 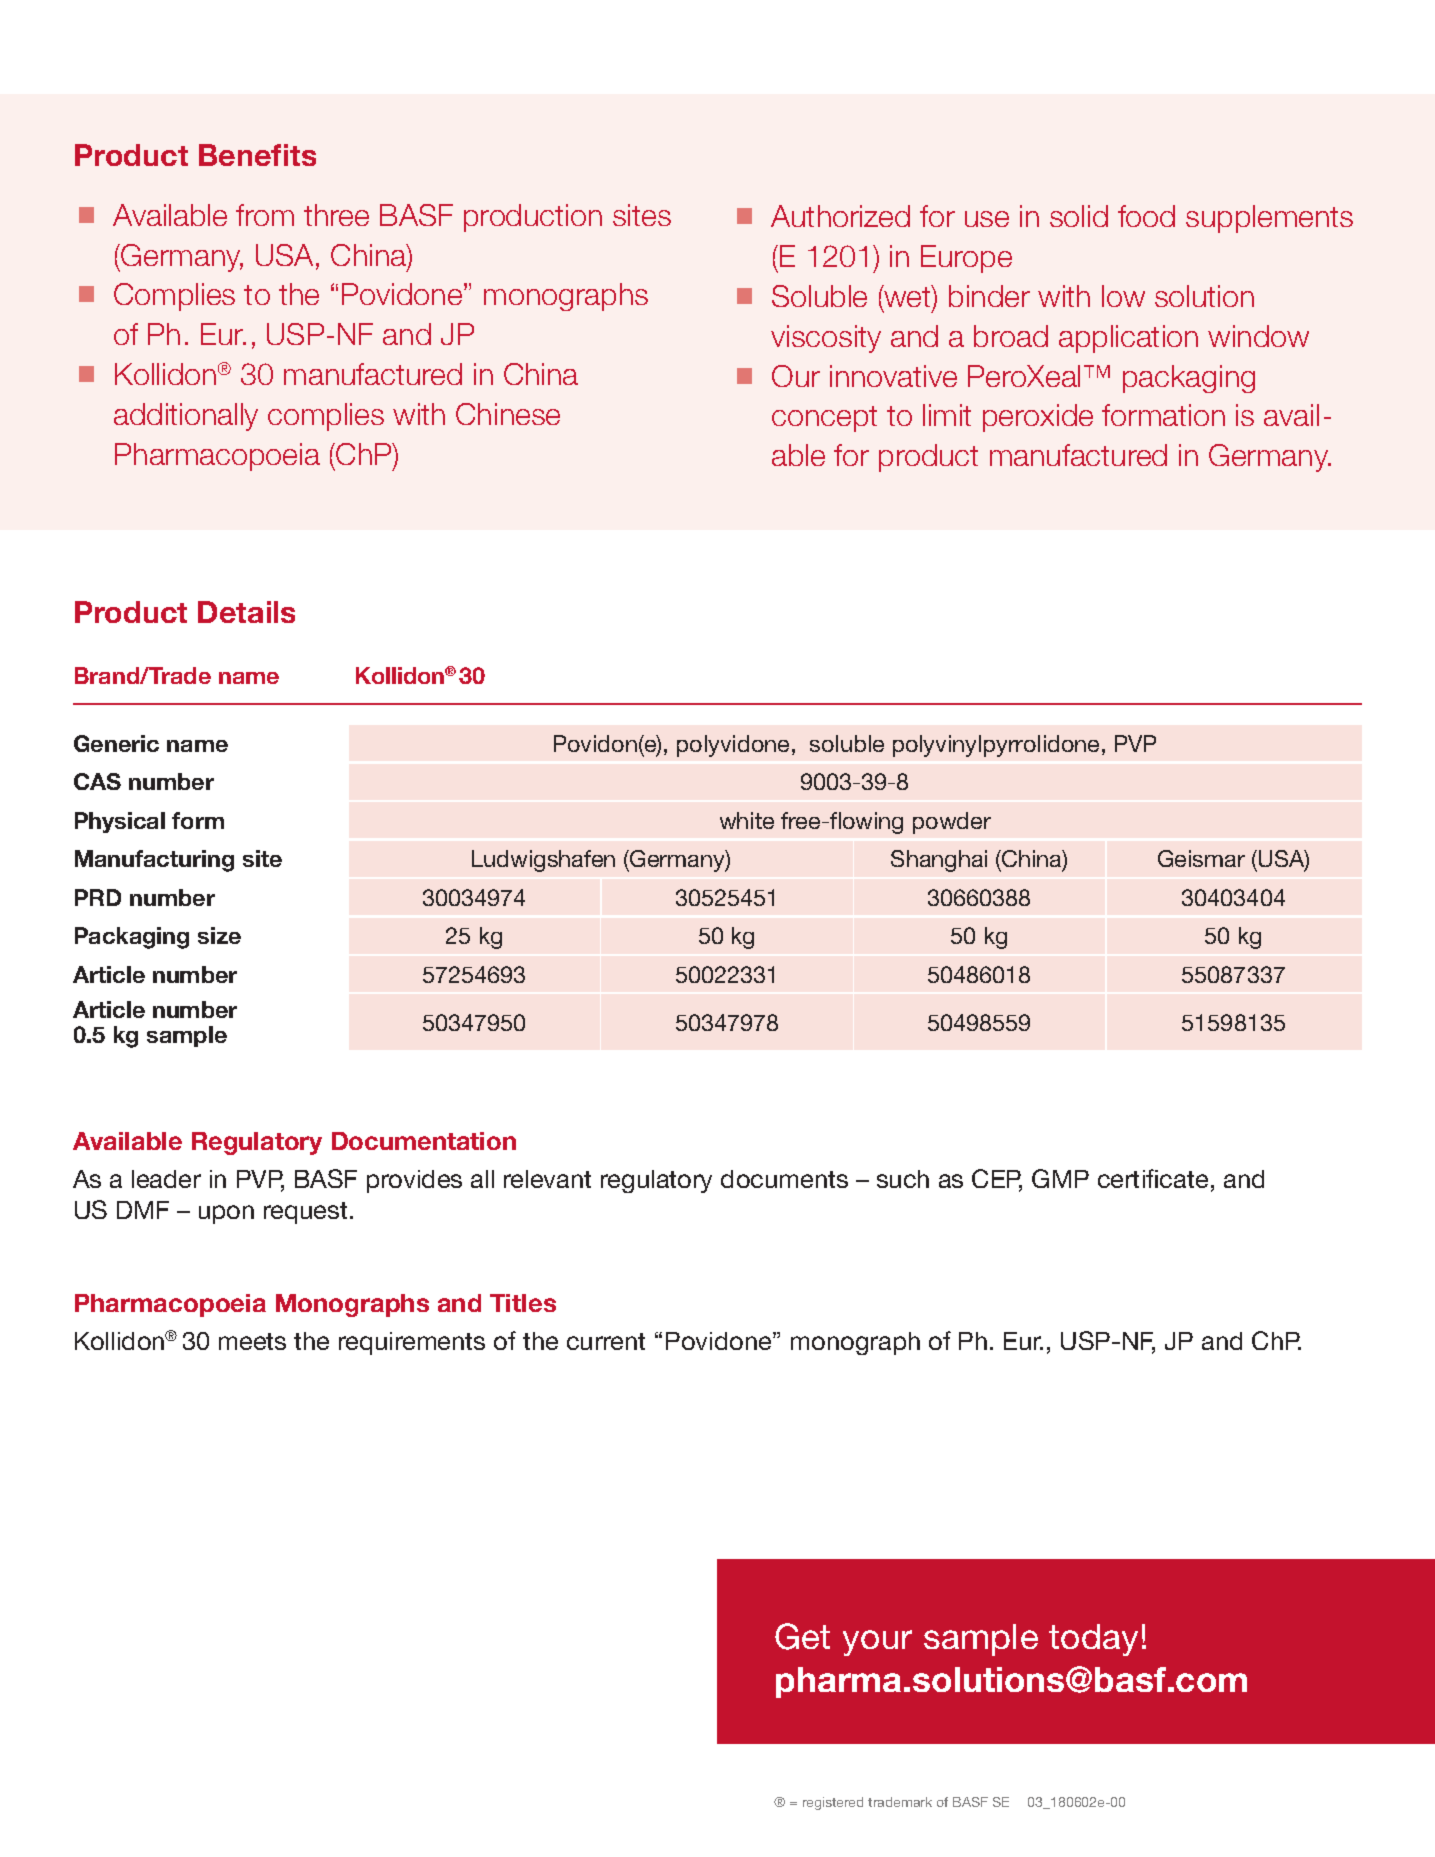 What do you see at coordinates (1153, 1178) in the document?
I see `certificate` at bounding box center [1153, 1178].
